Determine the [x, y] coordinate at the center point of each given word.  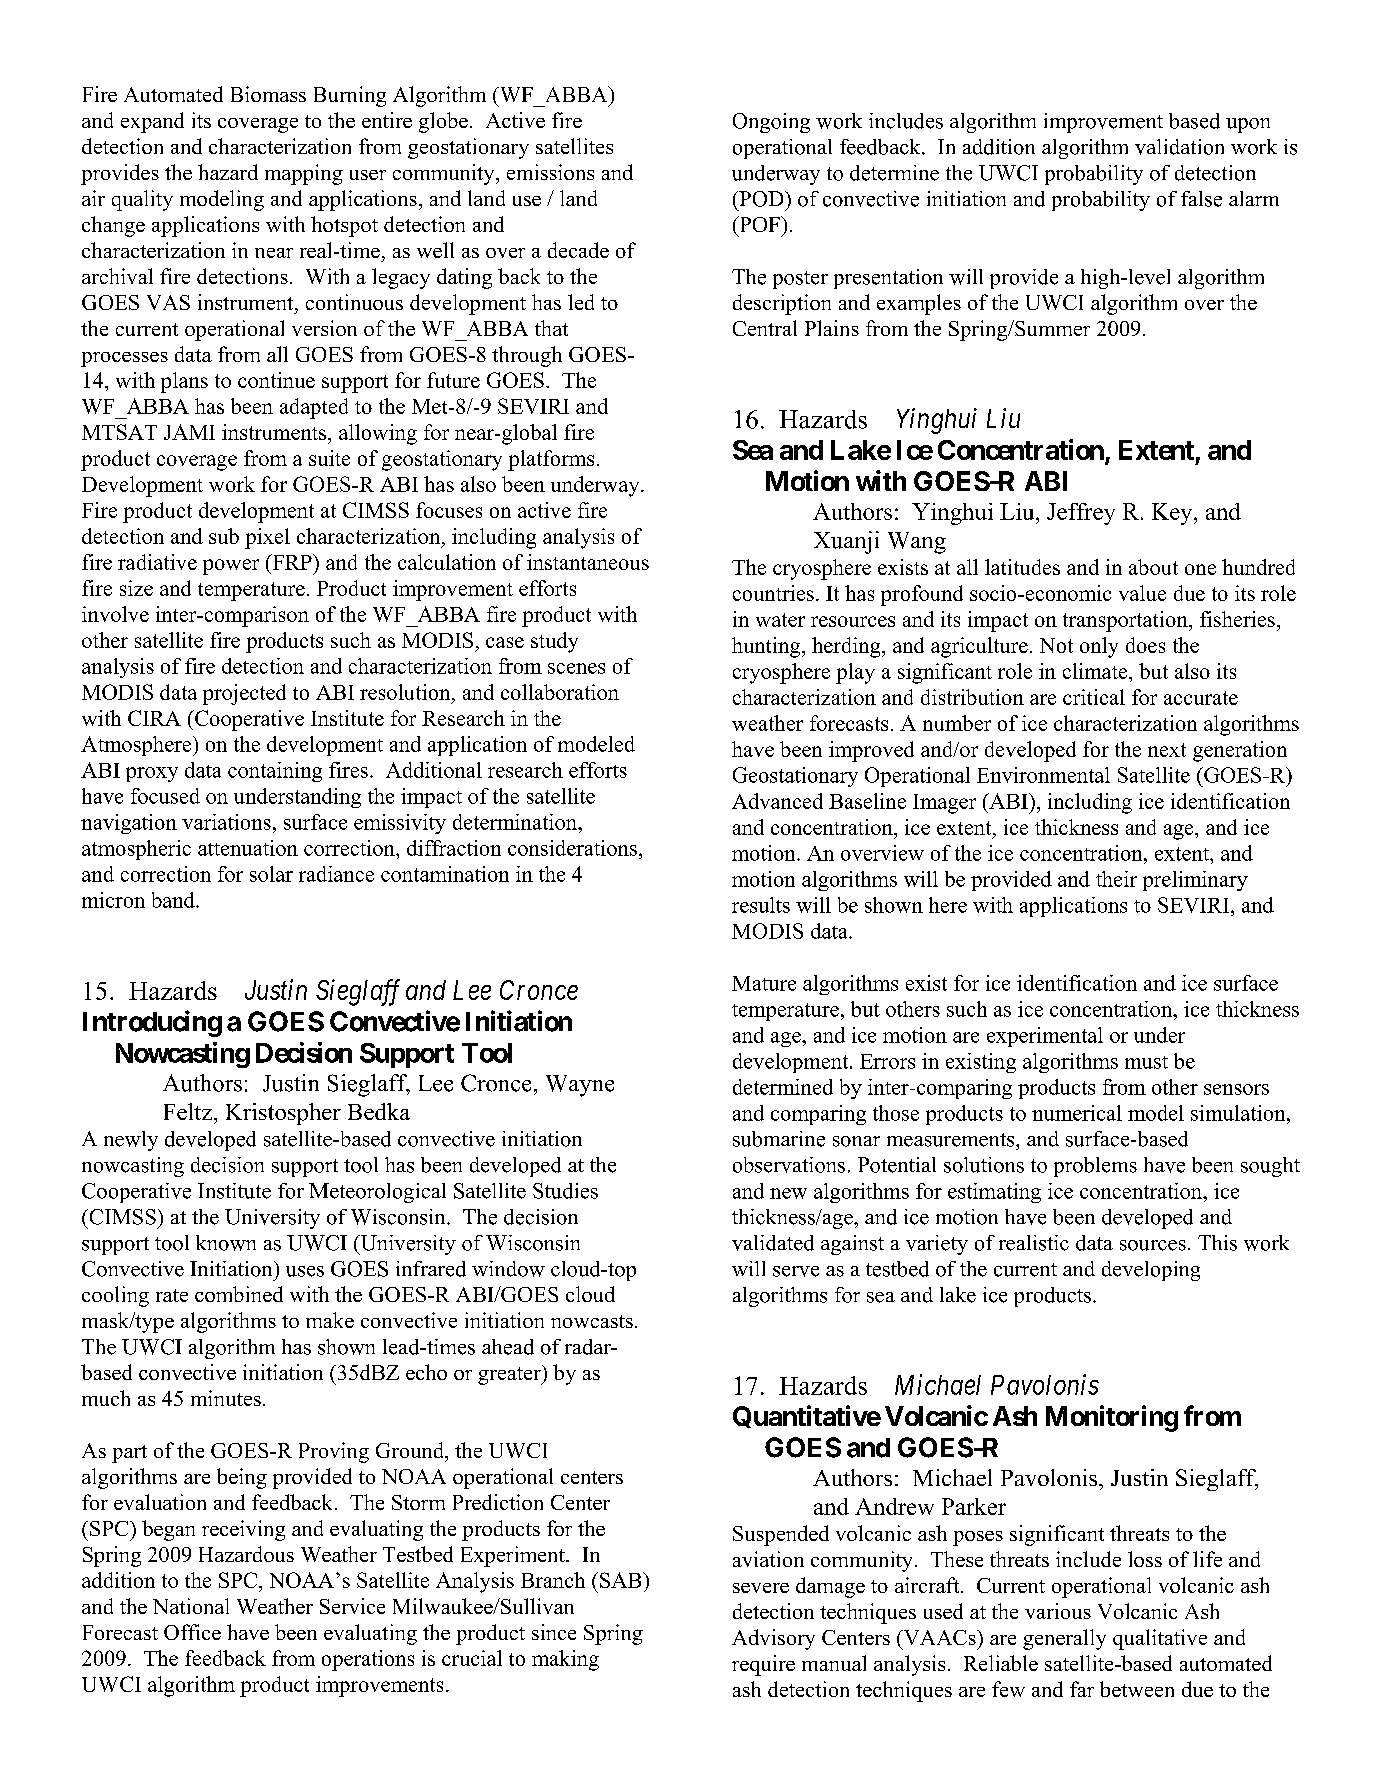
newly [131, 1141]
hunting [767, 647]
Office [192, 1632]
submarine [779, 1139]
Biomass [268, 94]
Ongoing [771, 123]
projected [244, 694]
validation [1179, 147]
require [763, 1665]
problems [1095, 1167]
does [1145, 645]
